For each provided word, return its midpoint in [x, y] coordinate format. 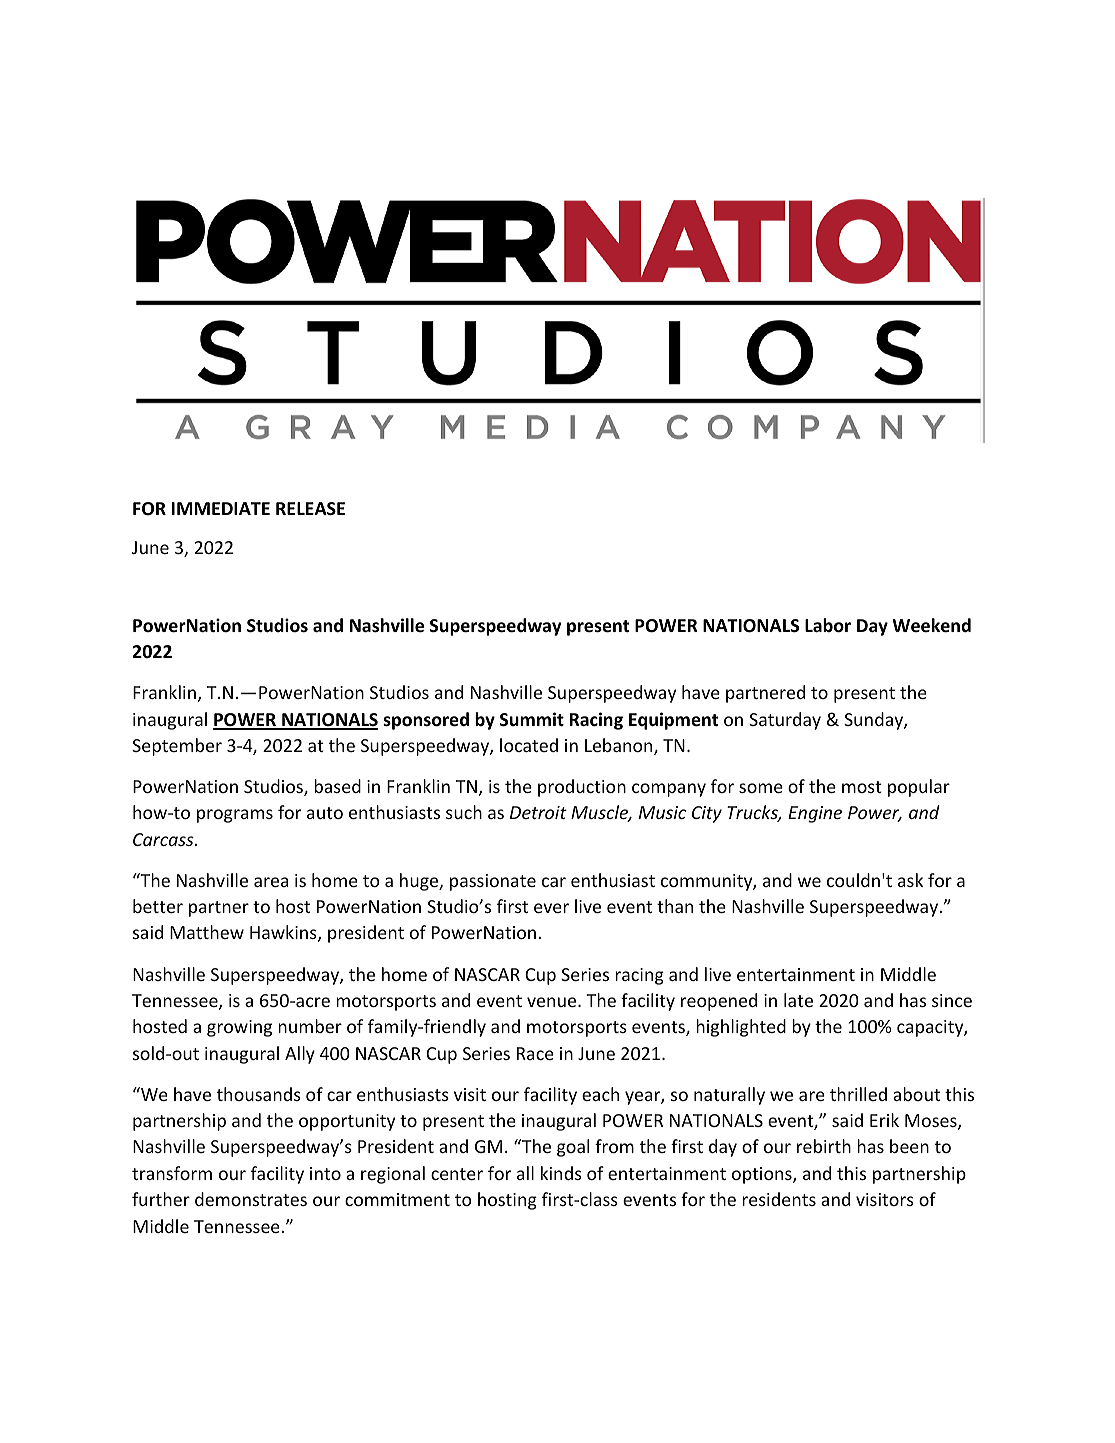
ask [910, 880]
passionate [493, 882]
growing [239, 1028]
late [798, 1000]
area [271, 882]
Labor [828, 625]
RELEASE [310, 509]
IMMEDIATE [221, 508]
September [177, 747]
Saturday [785, 721]
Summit [532, 719]
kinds [561, 1173]
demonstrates [251, 1199]
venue [553, 1002]
